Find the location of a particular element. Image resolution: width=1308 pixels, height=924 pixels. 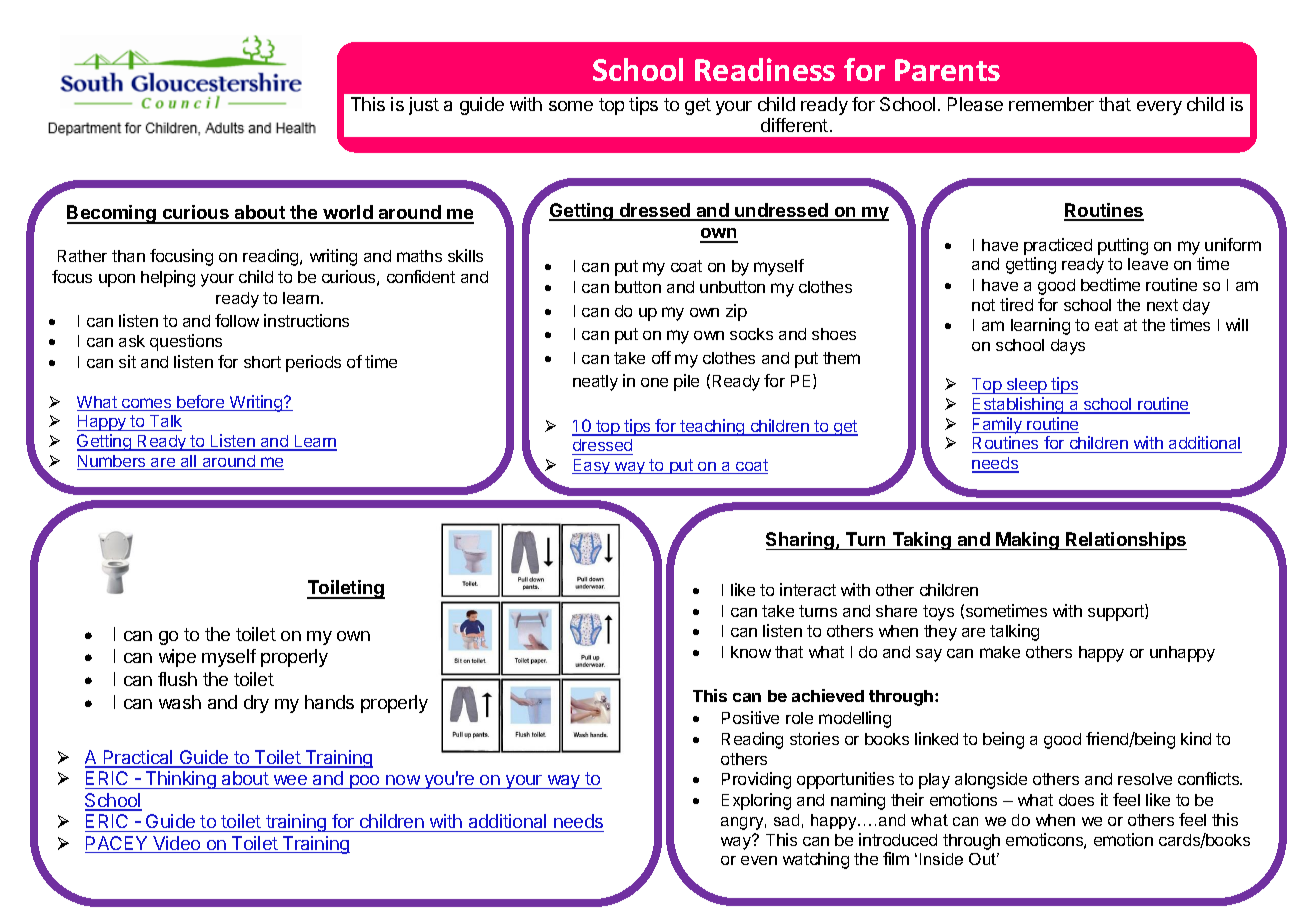

Easy is located at coordinates (592, 466).
